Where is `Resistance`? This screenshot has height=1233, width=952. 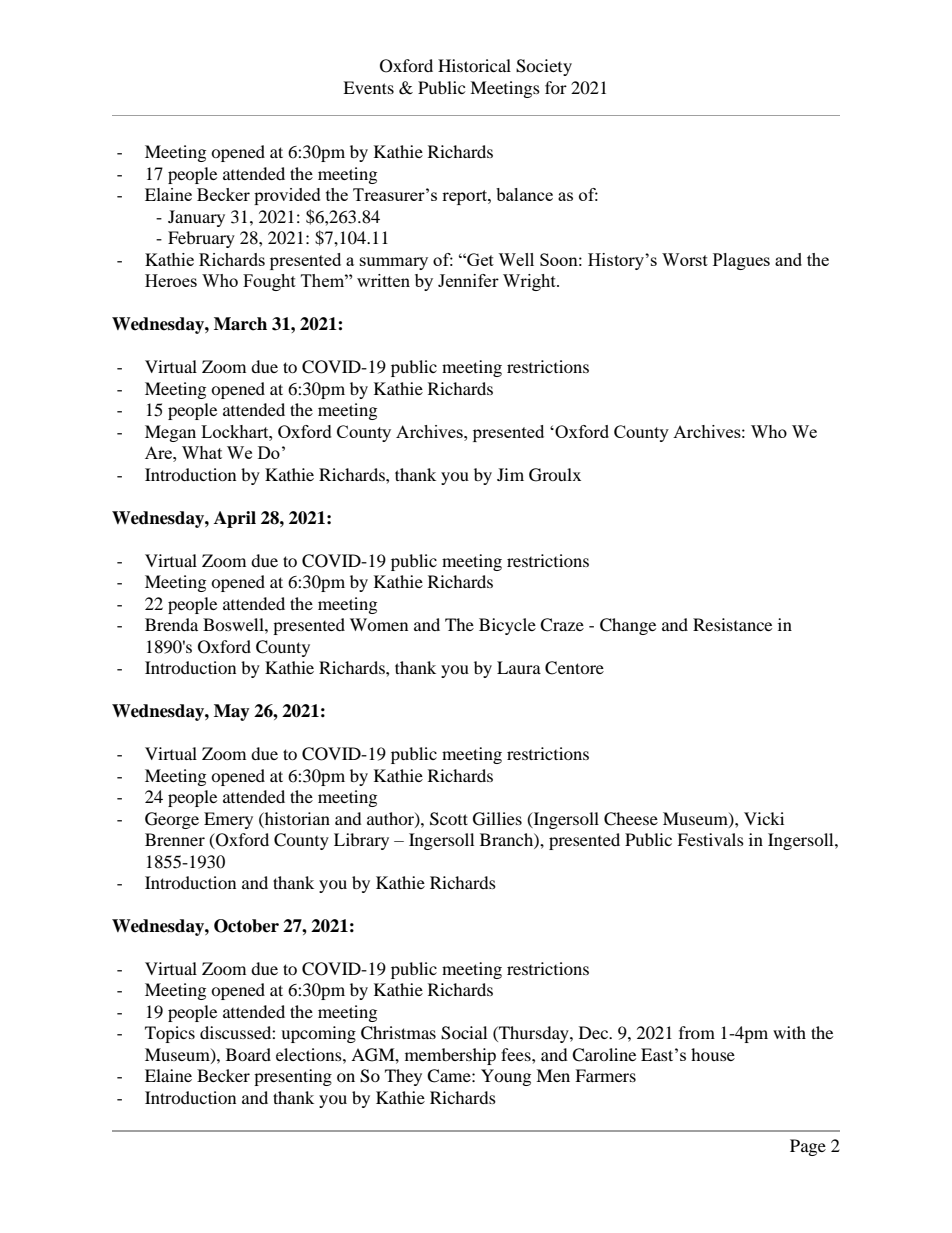
Resistance is located at coordinates (732, 624).
